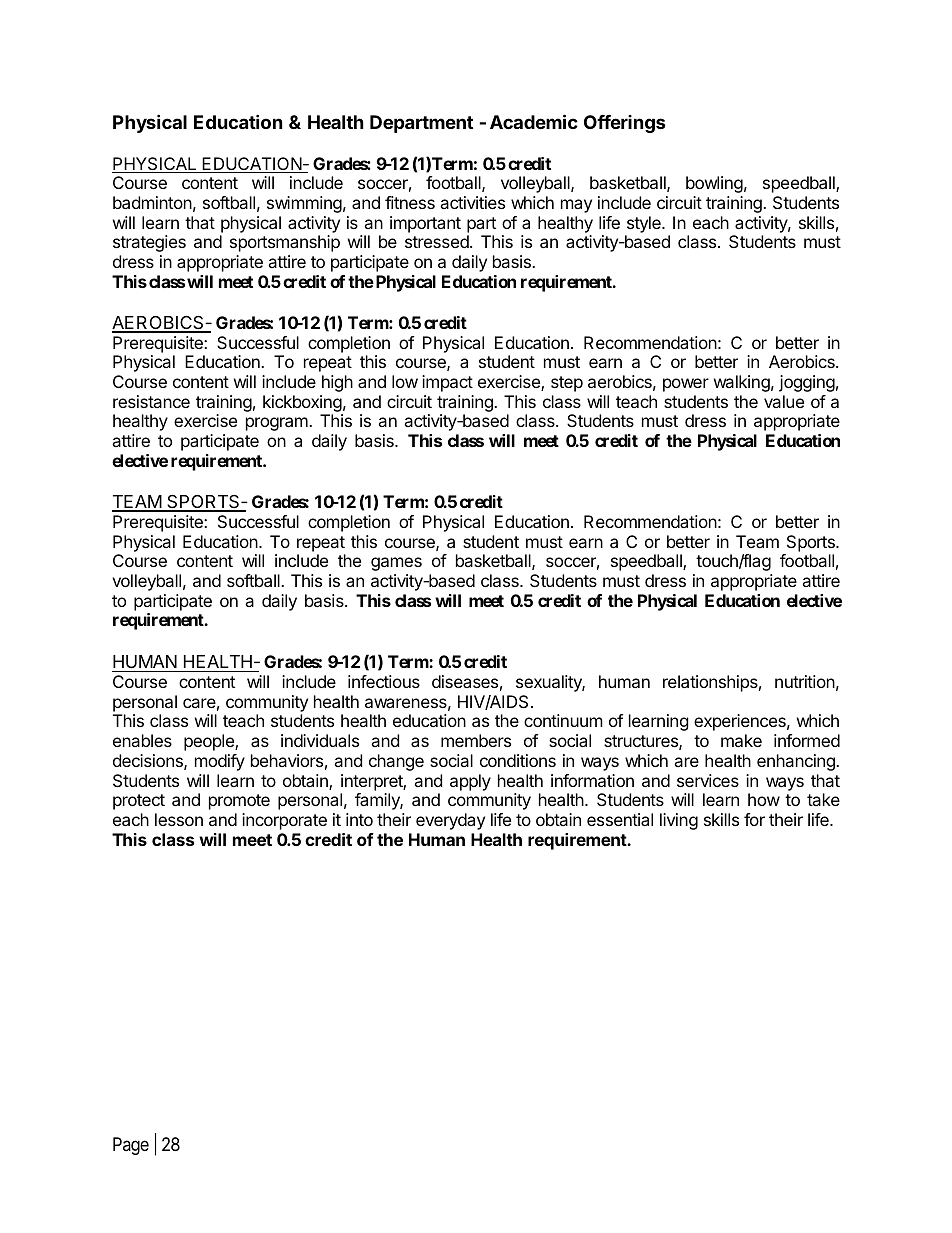 Image resolution: width=952 pixels, height=1233 pixels. Describe the element at coordinates (805, 681) in the screenshot. I see `nutrition` at that location.
